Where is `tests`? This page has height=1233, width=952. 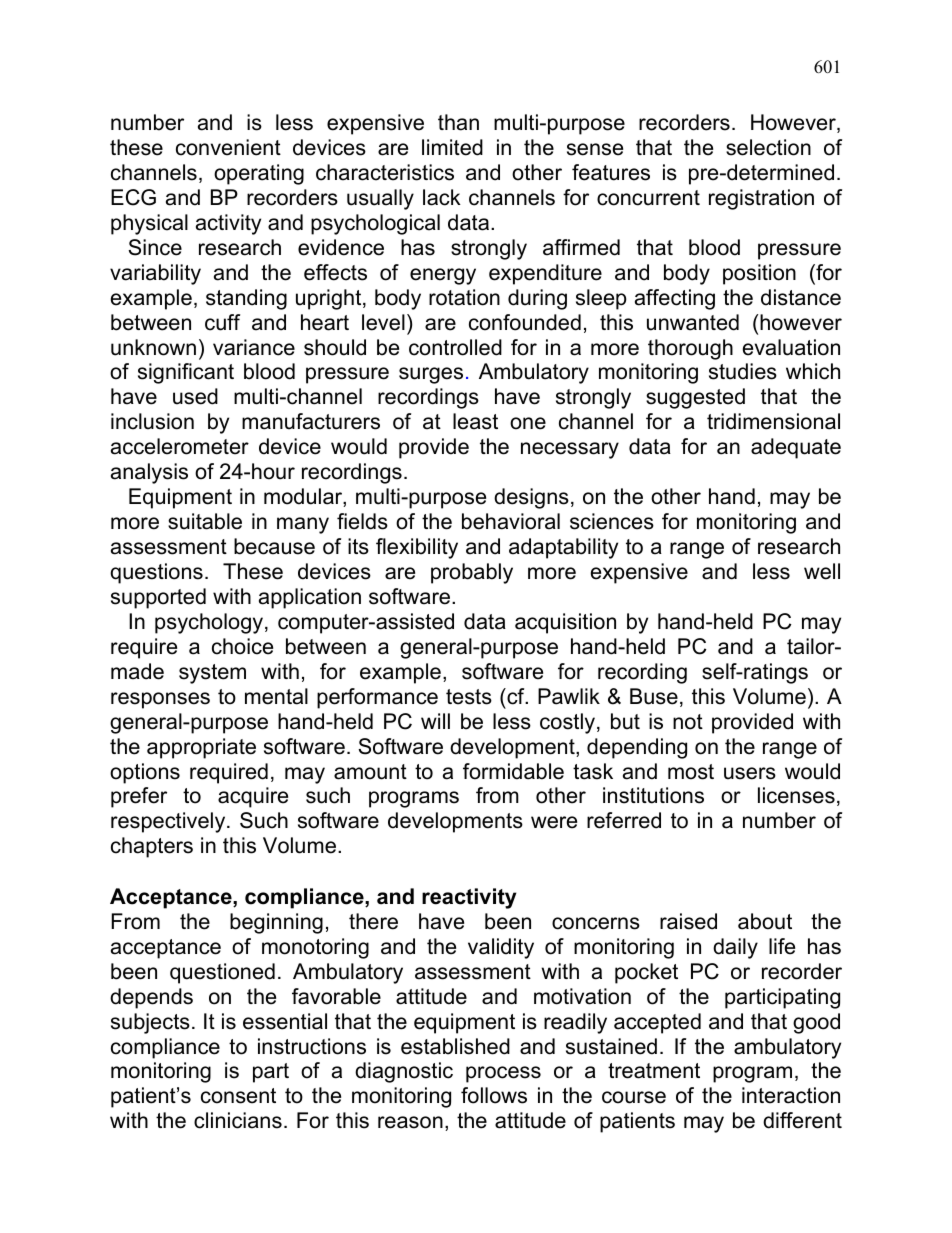
tests is located at coordinates (469, 697).
